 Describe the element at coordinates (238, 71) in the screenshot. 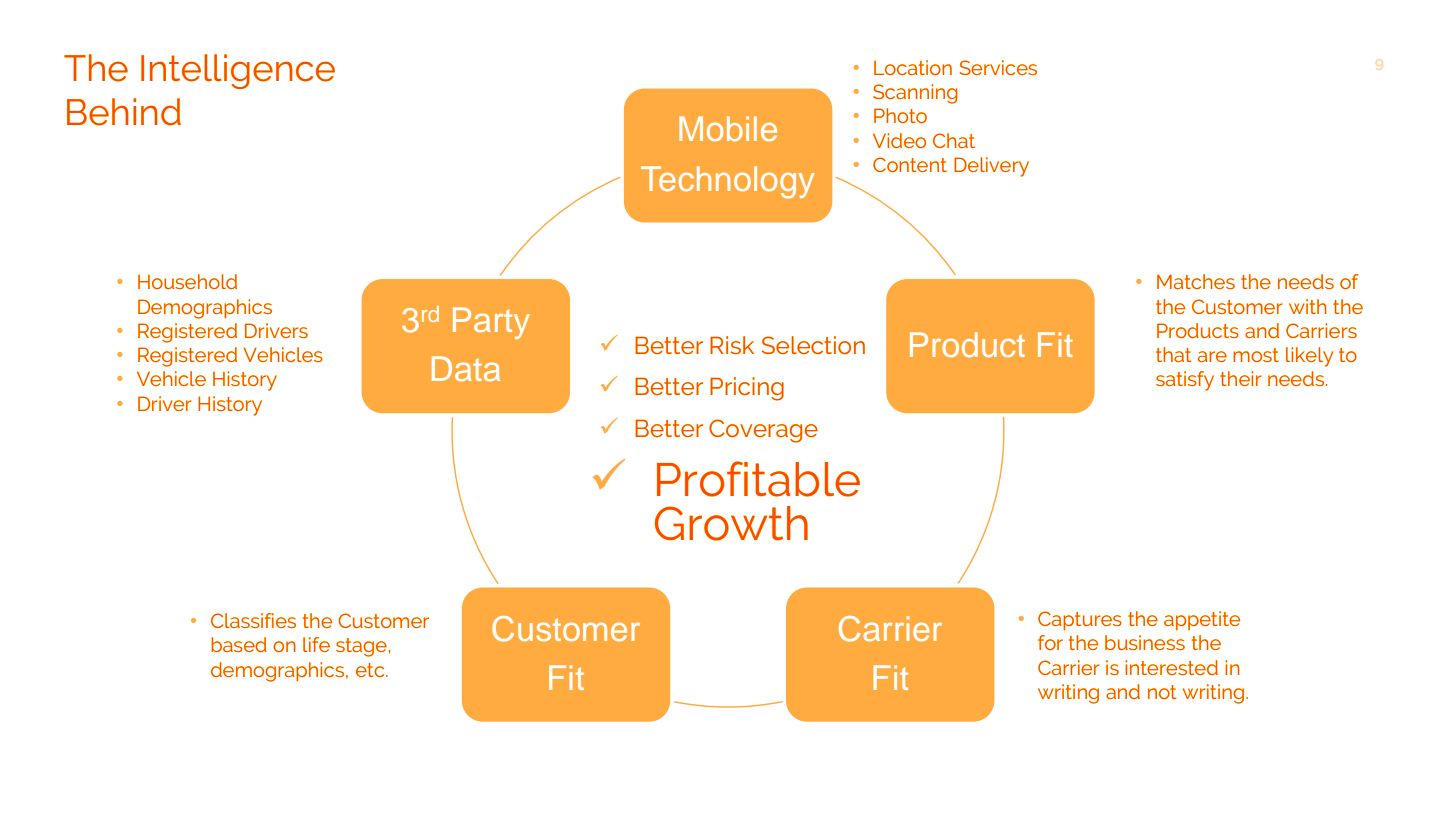

I see `Intelligence` at that location.
